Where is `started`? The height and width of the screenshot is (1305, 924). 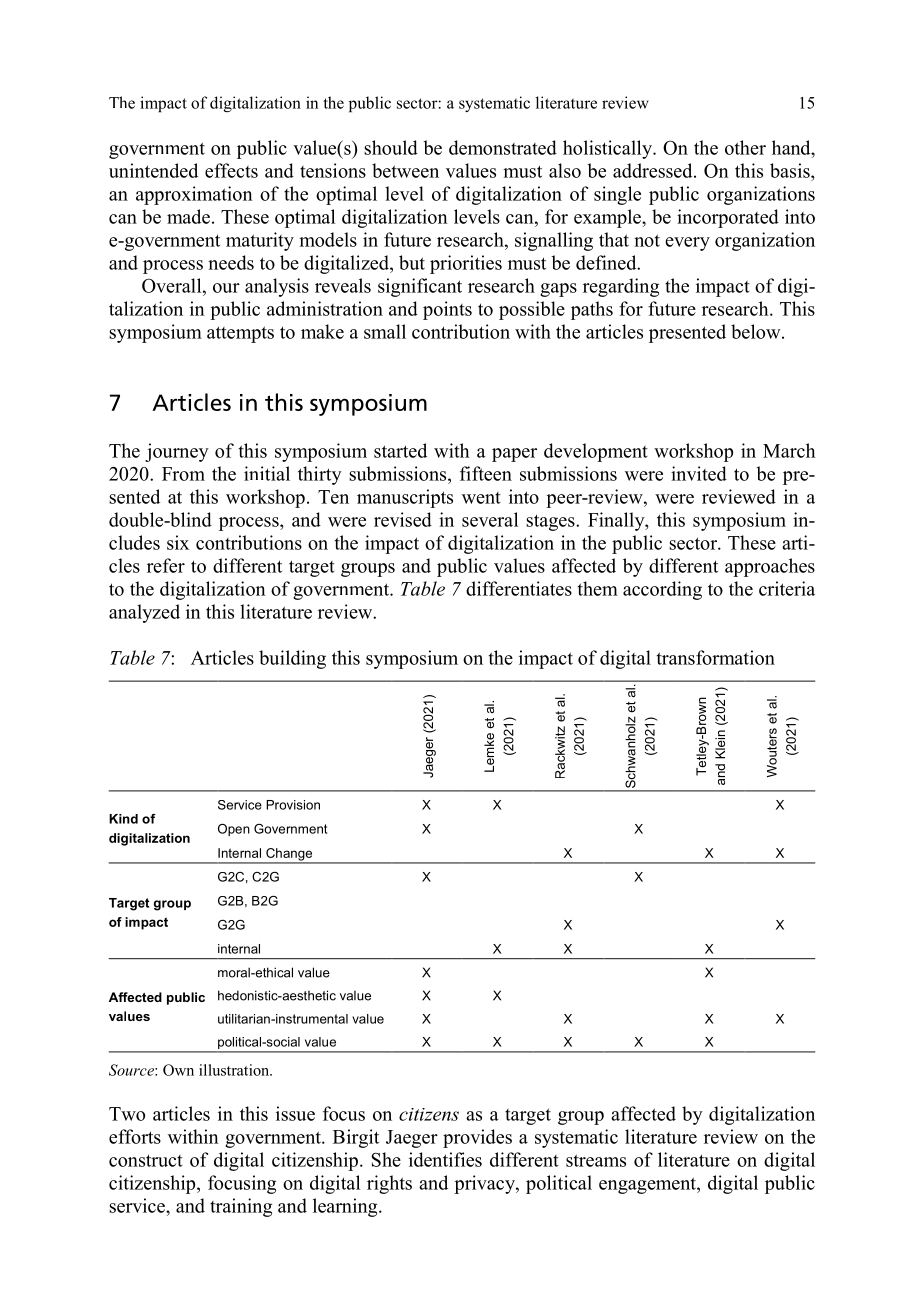
started is located at coordinates (400, 450).
